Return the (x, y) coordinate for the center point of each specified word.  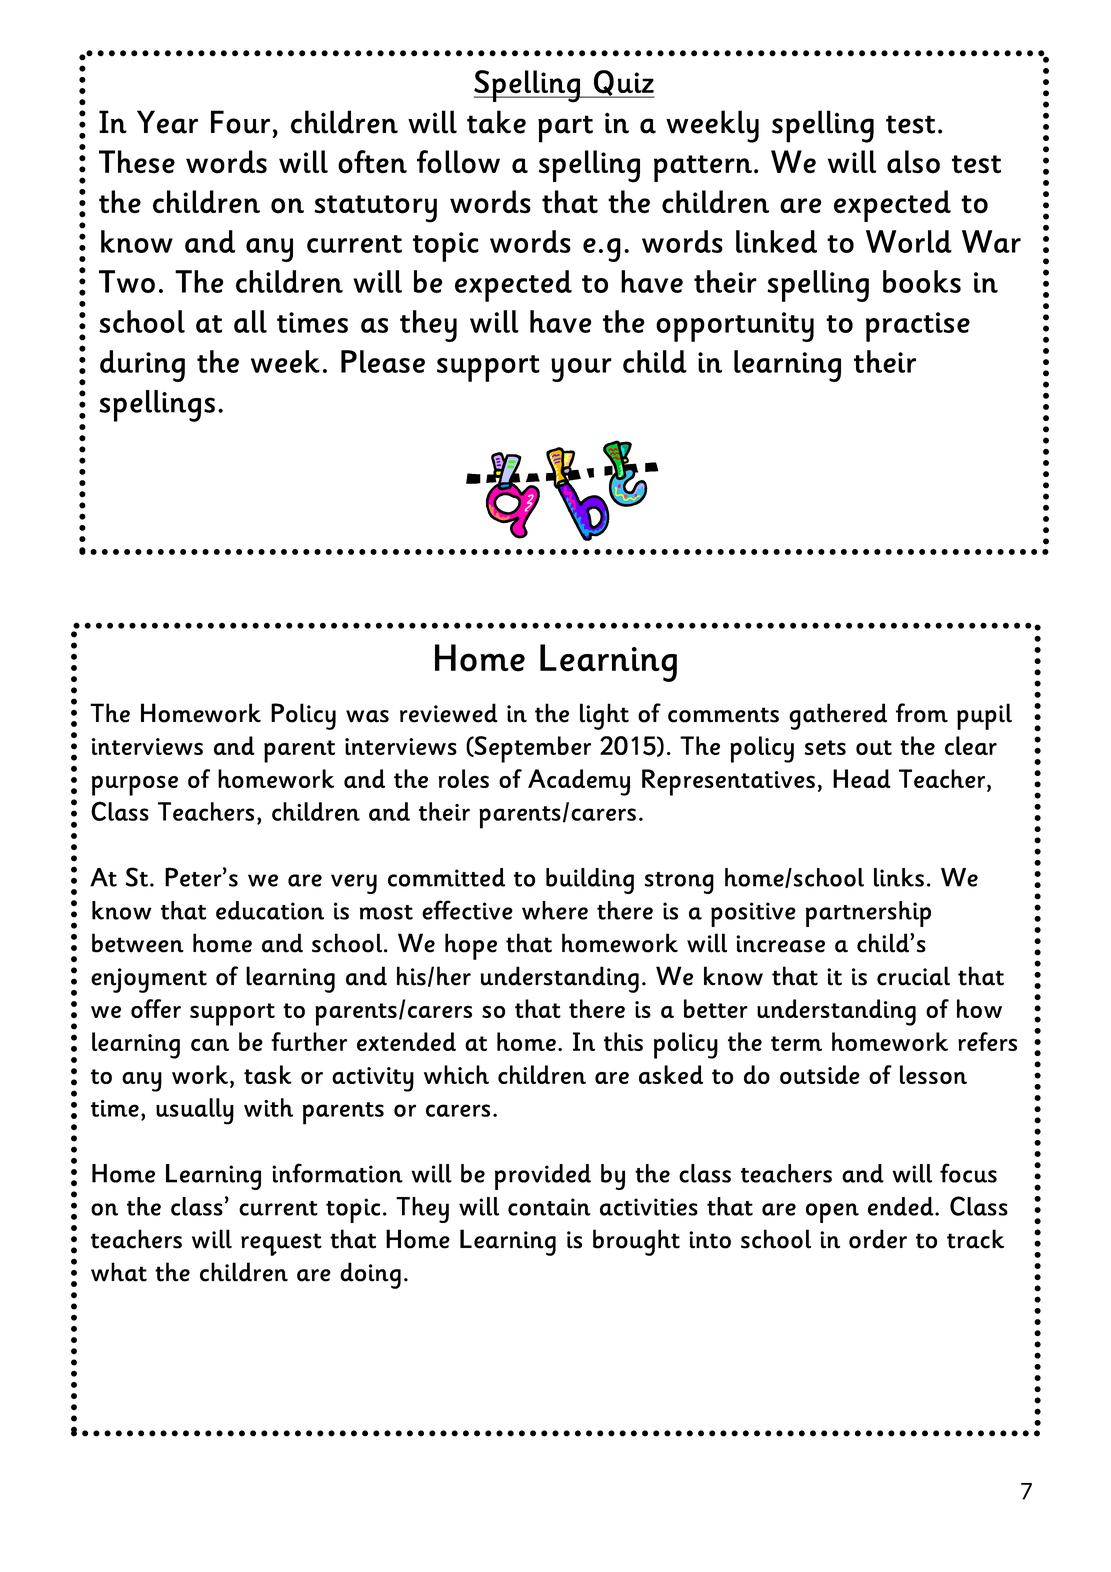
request (281, 1244)
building (590, 881)
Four (240, 122)
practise (918, 327)
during (142, 366)
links (899, 877)
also (913, 162)
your (581, 370)
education (270, 910)
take (496, 122)
